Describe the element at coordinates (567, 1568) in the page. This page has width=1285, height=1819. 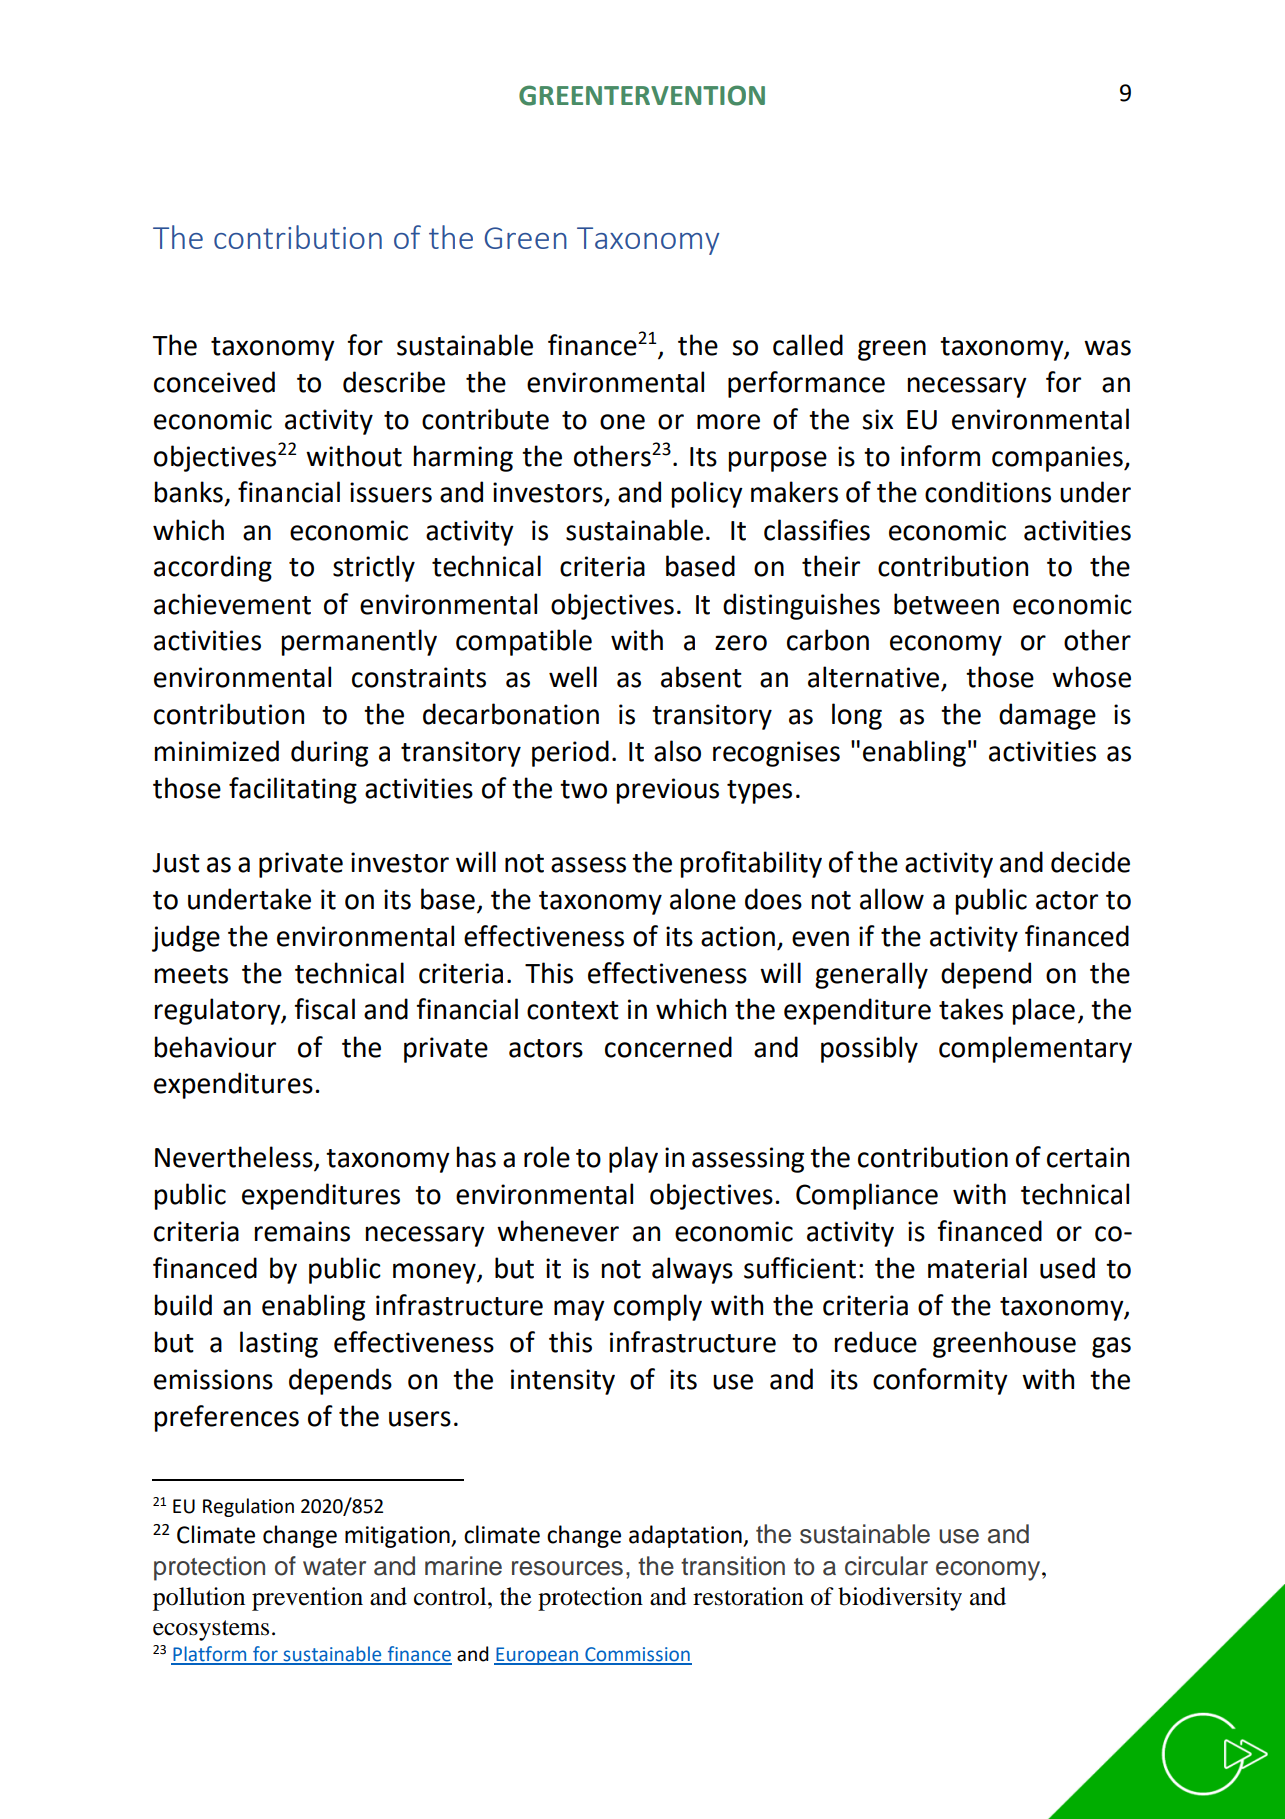
I see `resources` at that location.
